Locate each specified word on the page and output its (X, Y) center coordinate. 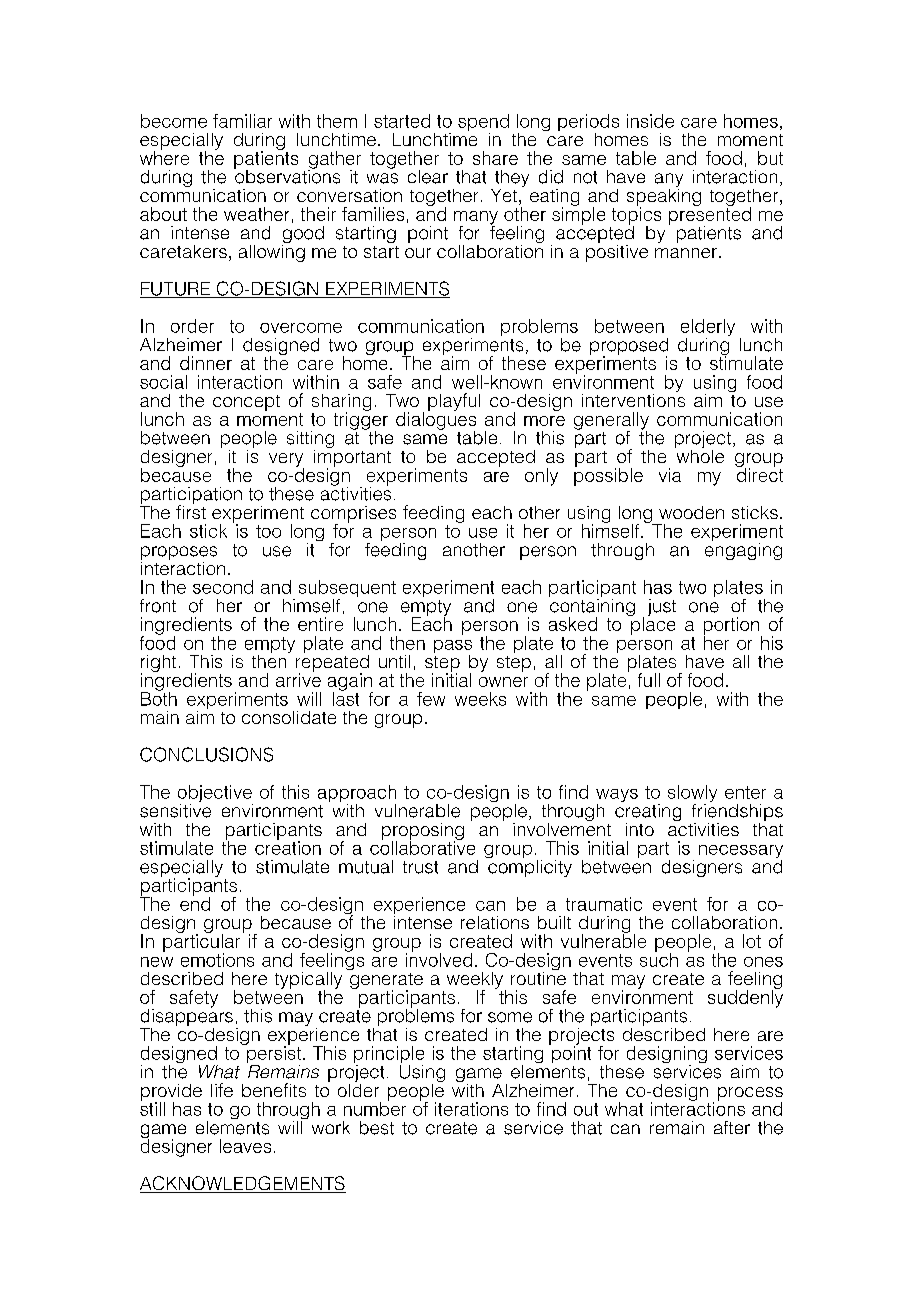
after (732, 1127)
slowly (692, 795)
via (670, 475)
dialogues (436, 421)
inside (650, 121)
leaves (245, 1146)
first (191, 511)
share (495, 158)
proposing (423, 832)
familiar (242, 121)
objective (215, 795)
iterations (471, 1109)
